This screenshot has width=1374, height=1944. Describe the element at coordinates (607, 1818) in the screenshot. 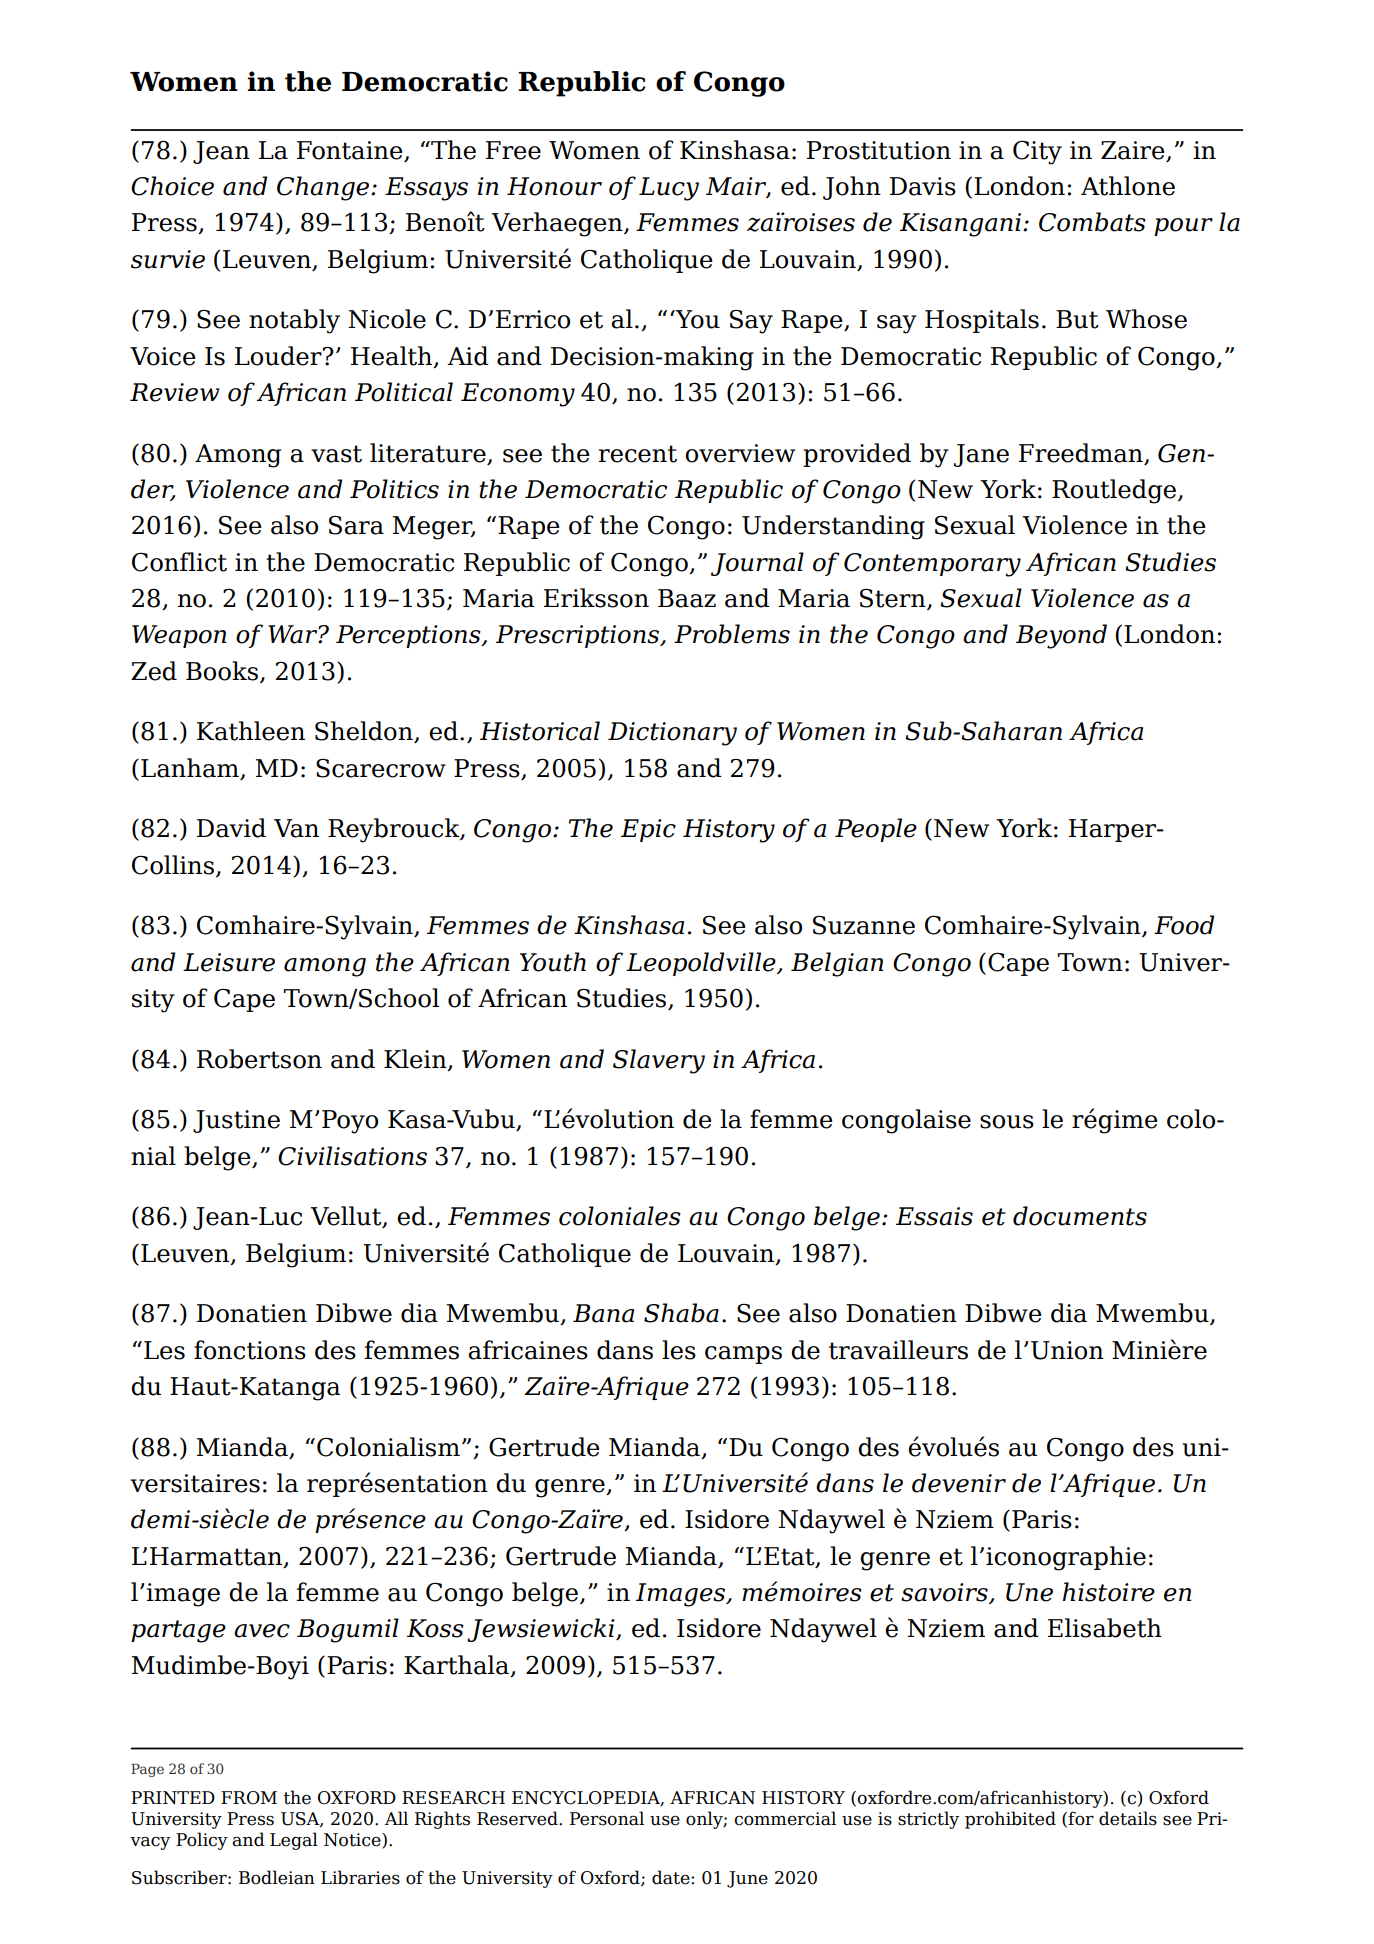

I see `Personal` at that location.
